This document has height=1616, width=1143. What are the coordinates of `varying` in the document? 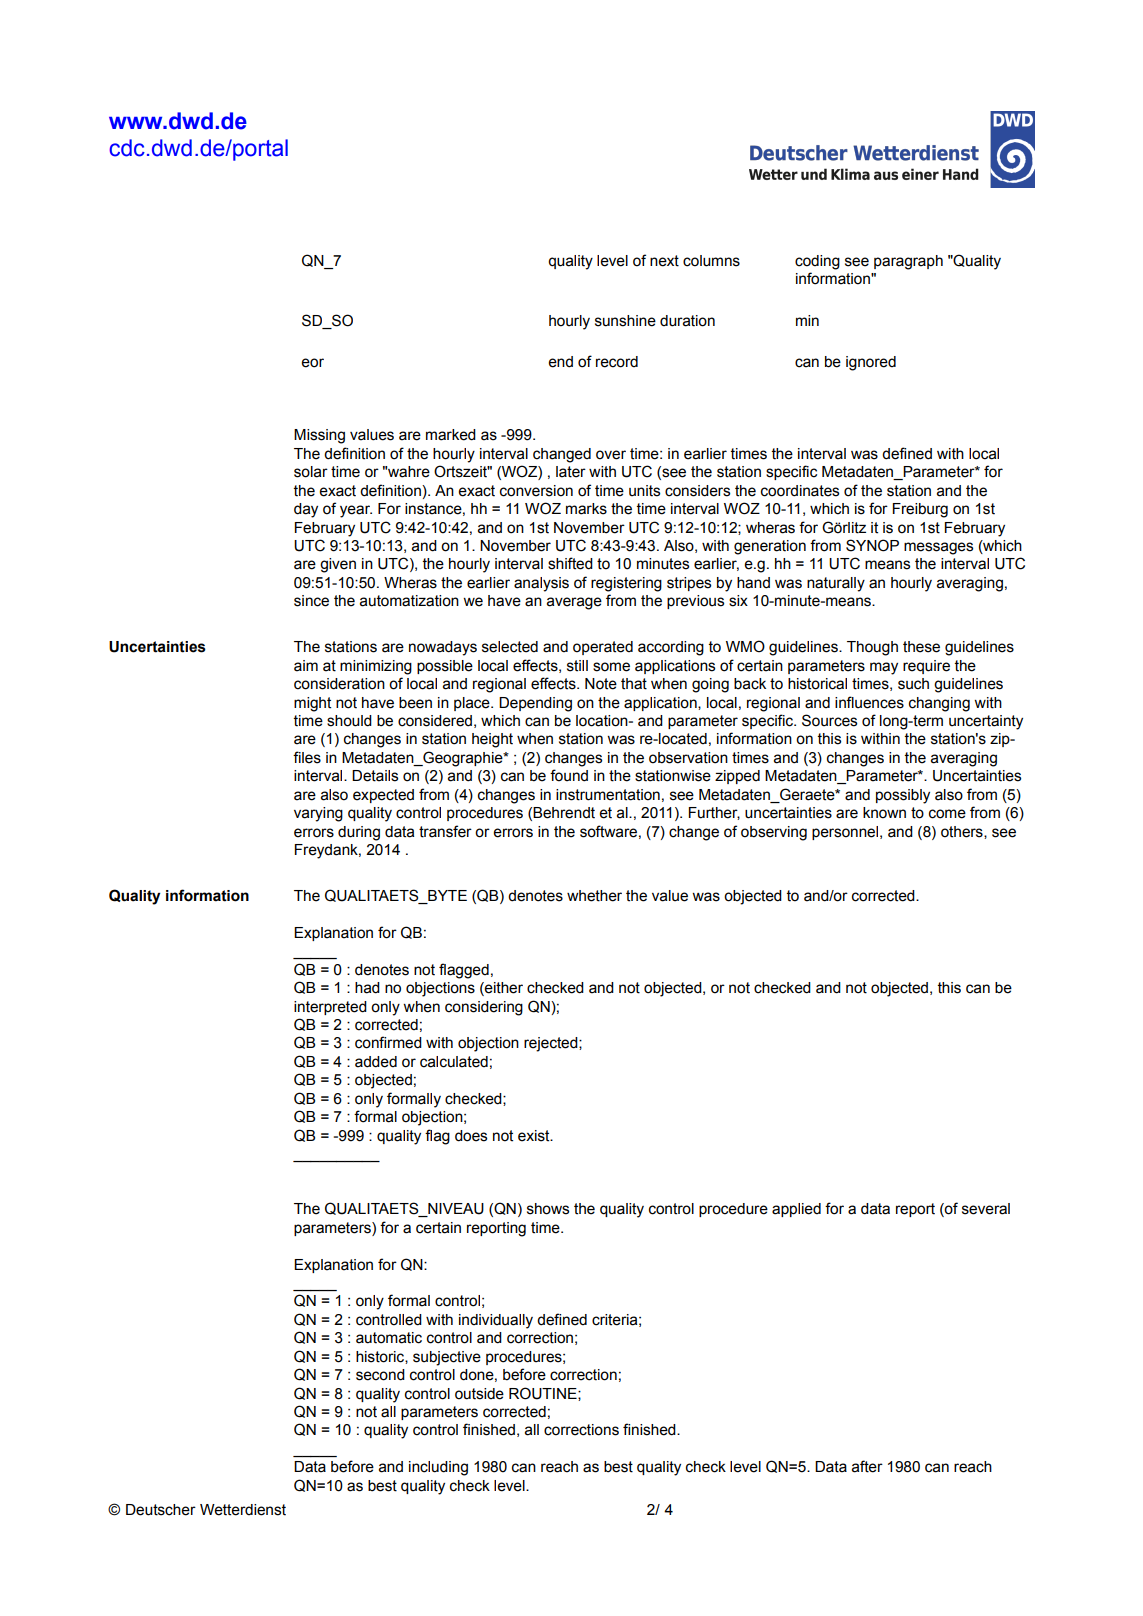 It's located at (318, 814).
